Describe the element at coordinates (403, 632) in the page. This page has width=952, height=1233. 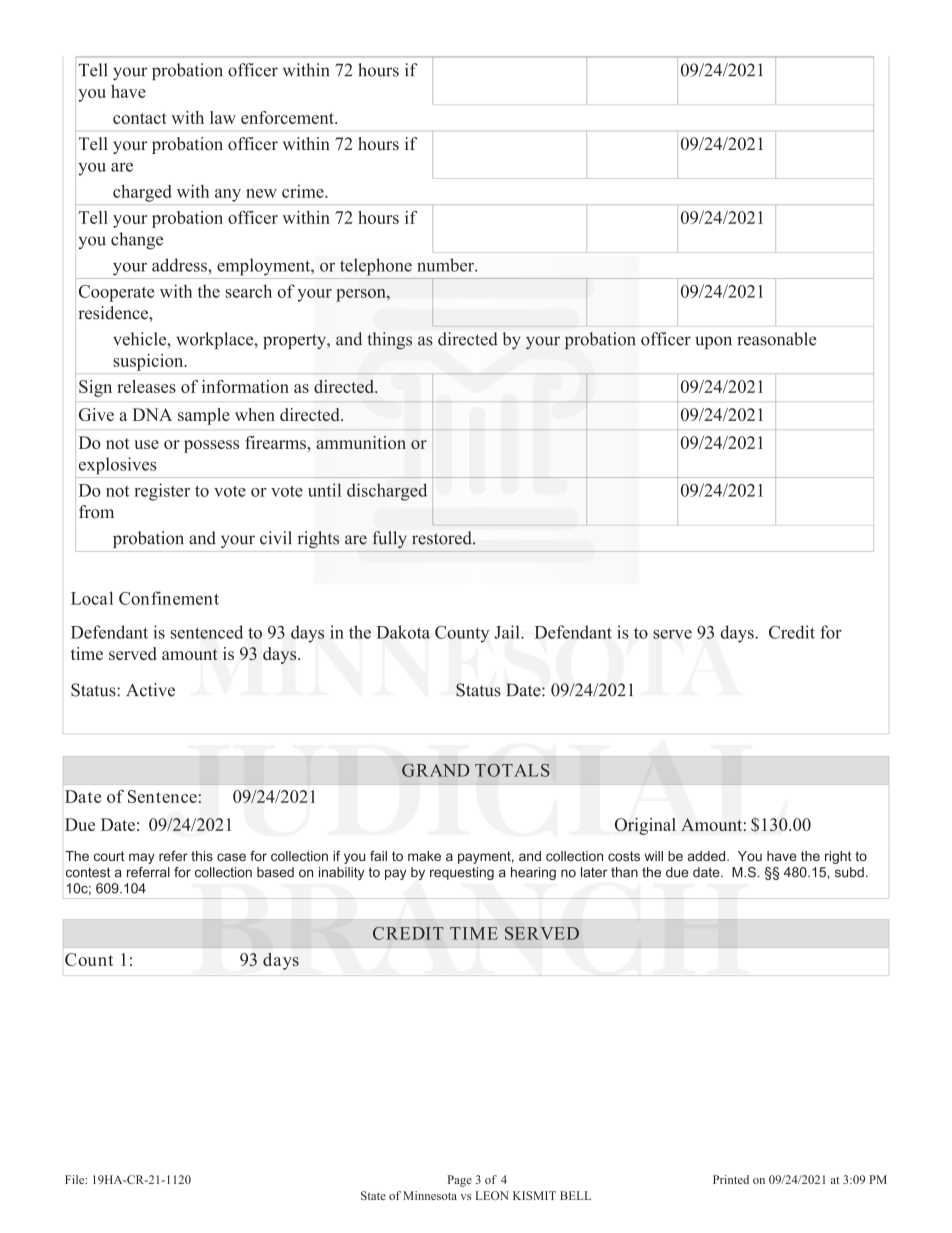
I see `Dakota` at that location.
